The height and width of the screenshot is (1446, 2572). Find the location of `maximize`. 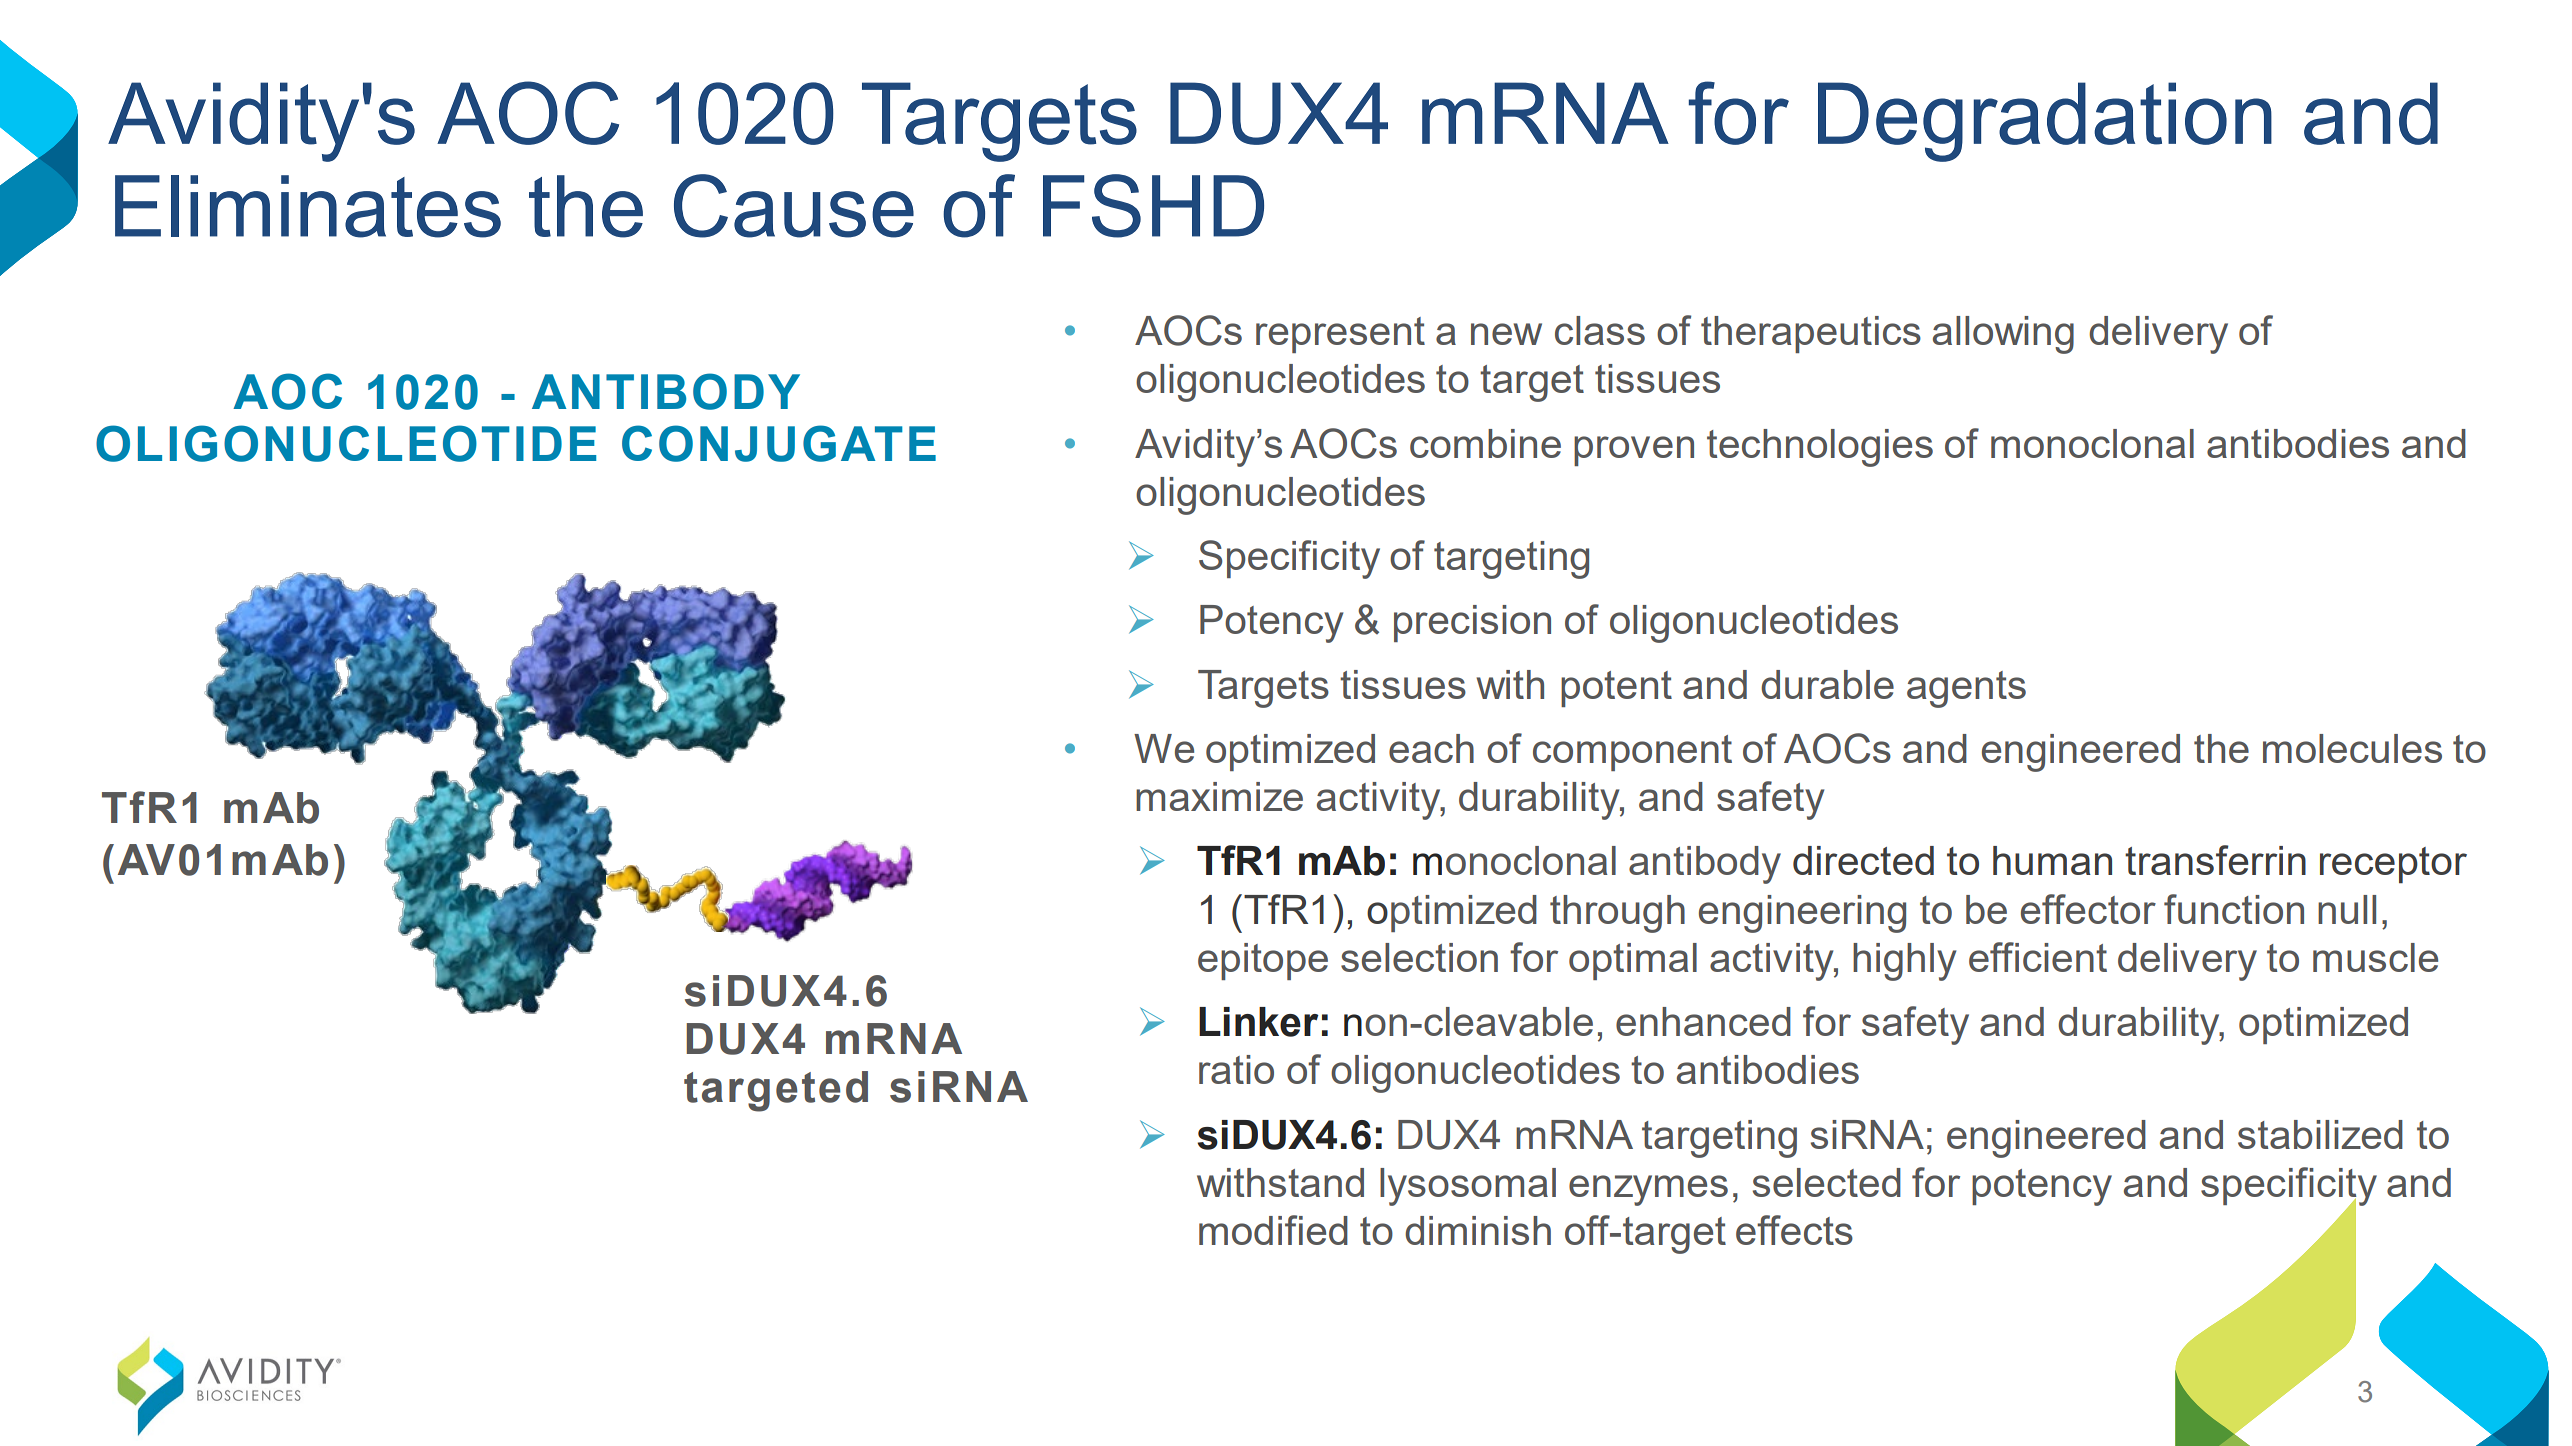

maximize is located at coordinates (1219, 796).
